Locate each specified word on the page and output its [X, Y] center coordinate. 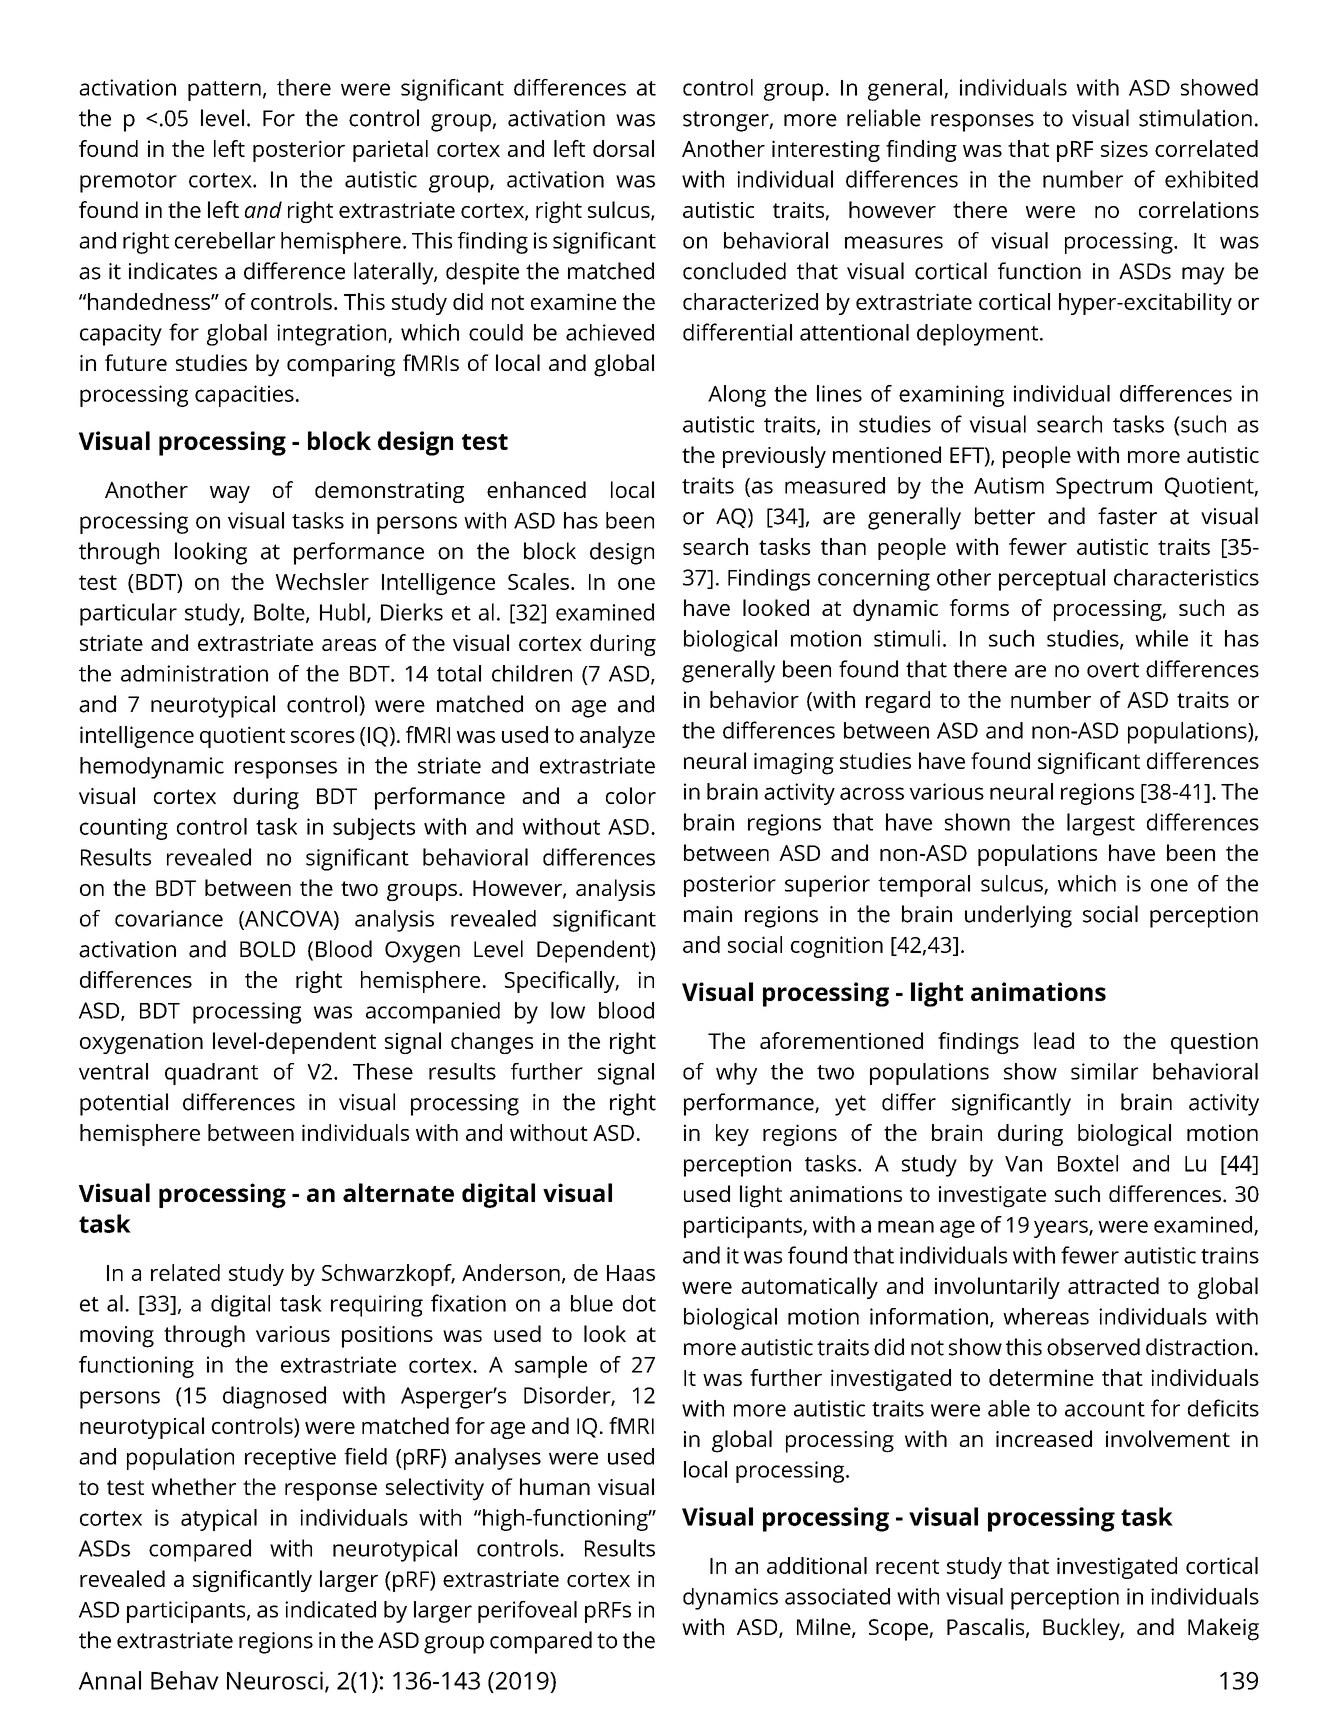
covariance [169, 918]
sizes [1124, 148]
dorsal [623, 148]
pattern [224, 91]
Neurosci [275, 1680]
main [708, 914]
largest [1101, 824]
